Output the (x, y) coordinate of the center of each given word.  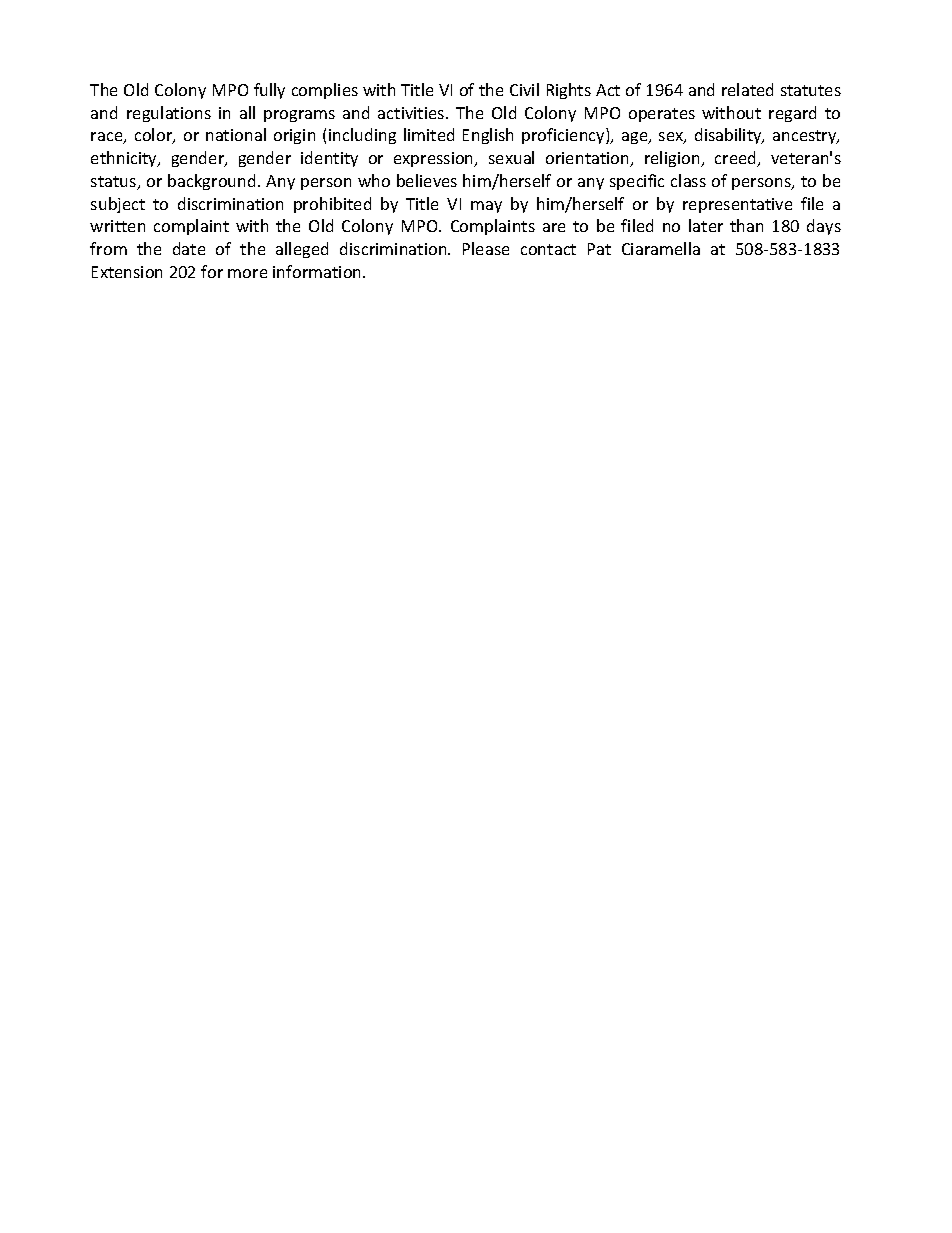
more (247, 273)
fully (269, 91)
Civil (524, 89)
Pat (599, 249)
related (747, 89)
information (318, 271)
